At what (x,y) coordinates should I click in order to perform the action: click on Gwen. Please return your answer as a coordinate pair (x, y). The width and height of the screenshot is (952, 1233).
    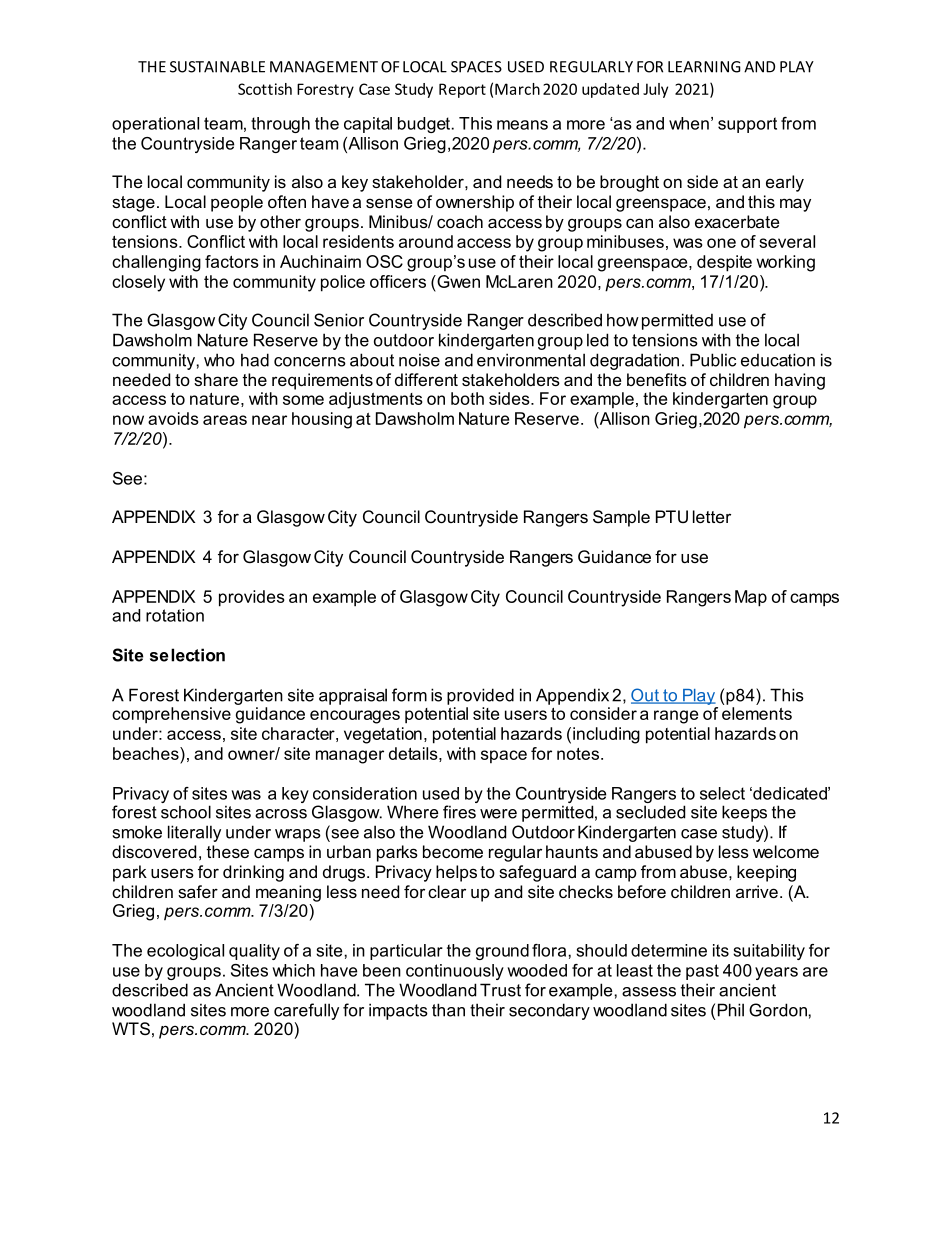
    Looking at the image, I should click on (457, 281).
